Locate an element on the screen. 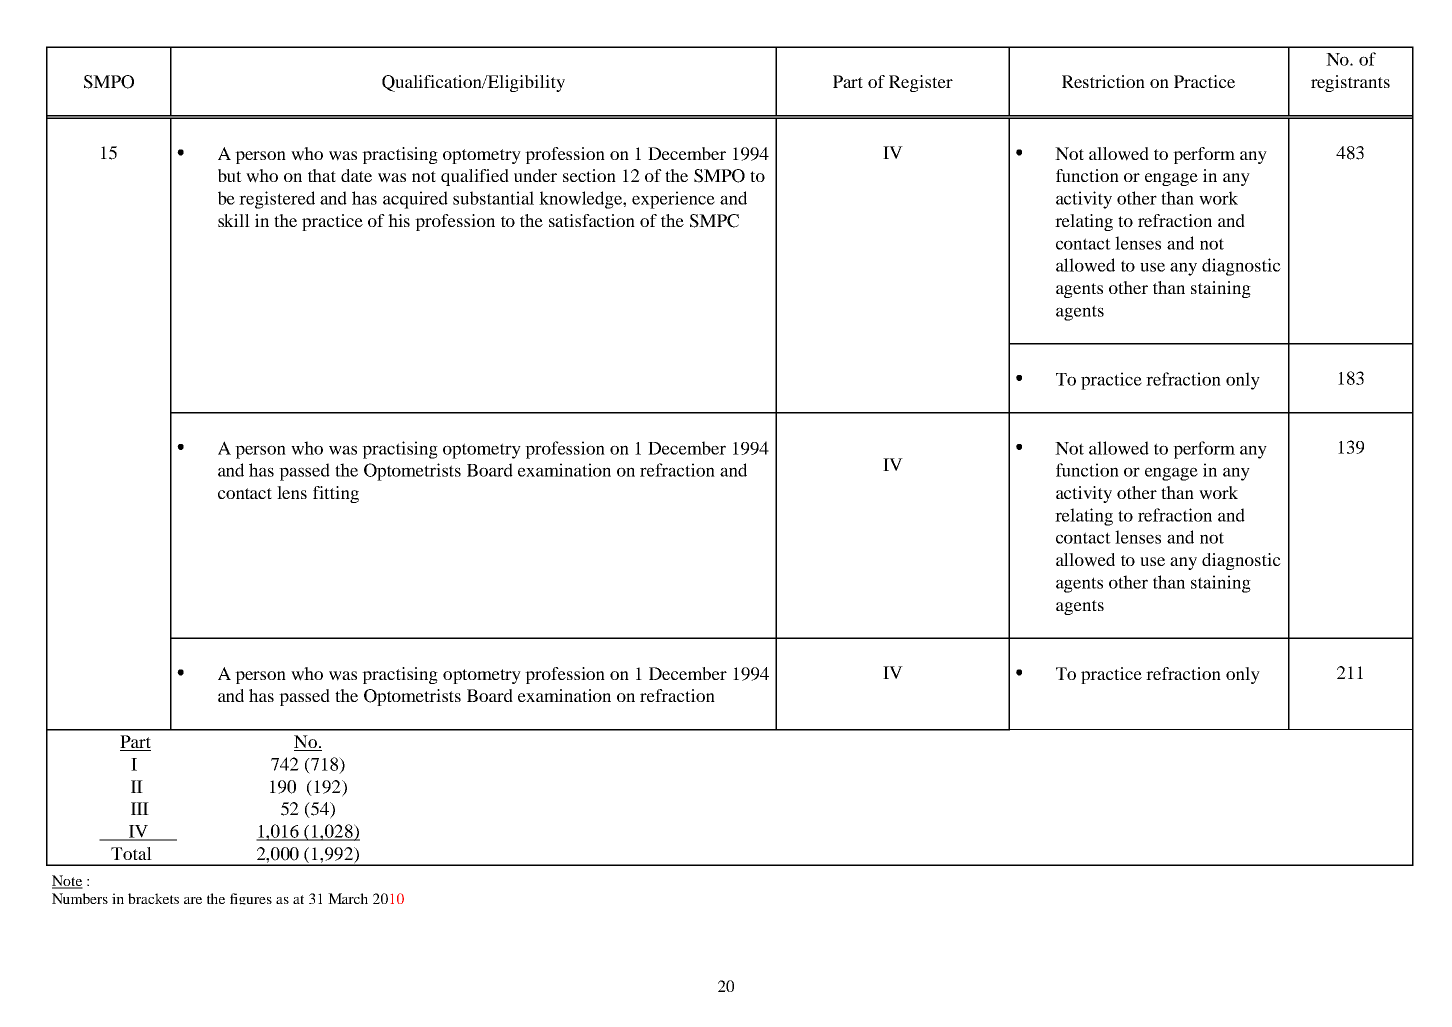 The width and height of the screenshot is (1452, 1027). figures is located at coordinates (251, 899).
